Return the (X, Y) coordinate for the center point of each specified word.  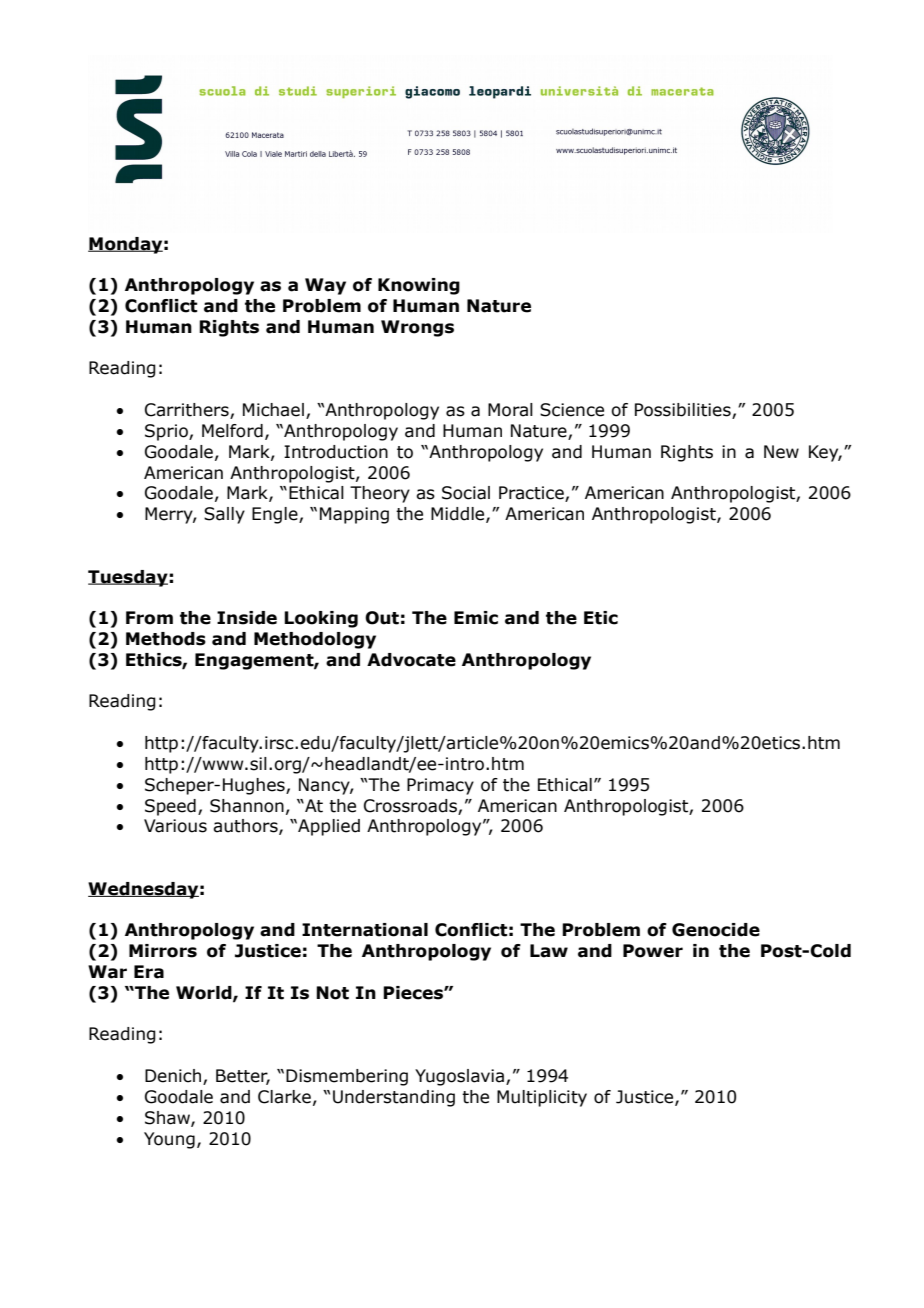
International (365, 930)
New (781, 452)
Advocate (411, 660)
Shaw (168, 1118)
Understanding (394, 1098)
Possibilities (683, 410)
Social (466, 493)
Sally (224, 515)
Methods (166, 639)
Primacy (440, 786)
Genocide (716, 930)
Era (149, 972)
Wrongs (417, 328)
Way (325, 286)
